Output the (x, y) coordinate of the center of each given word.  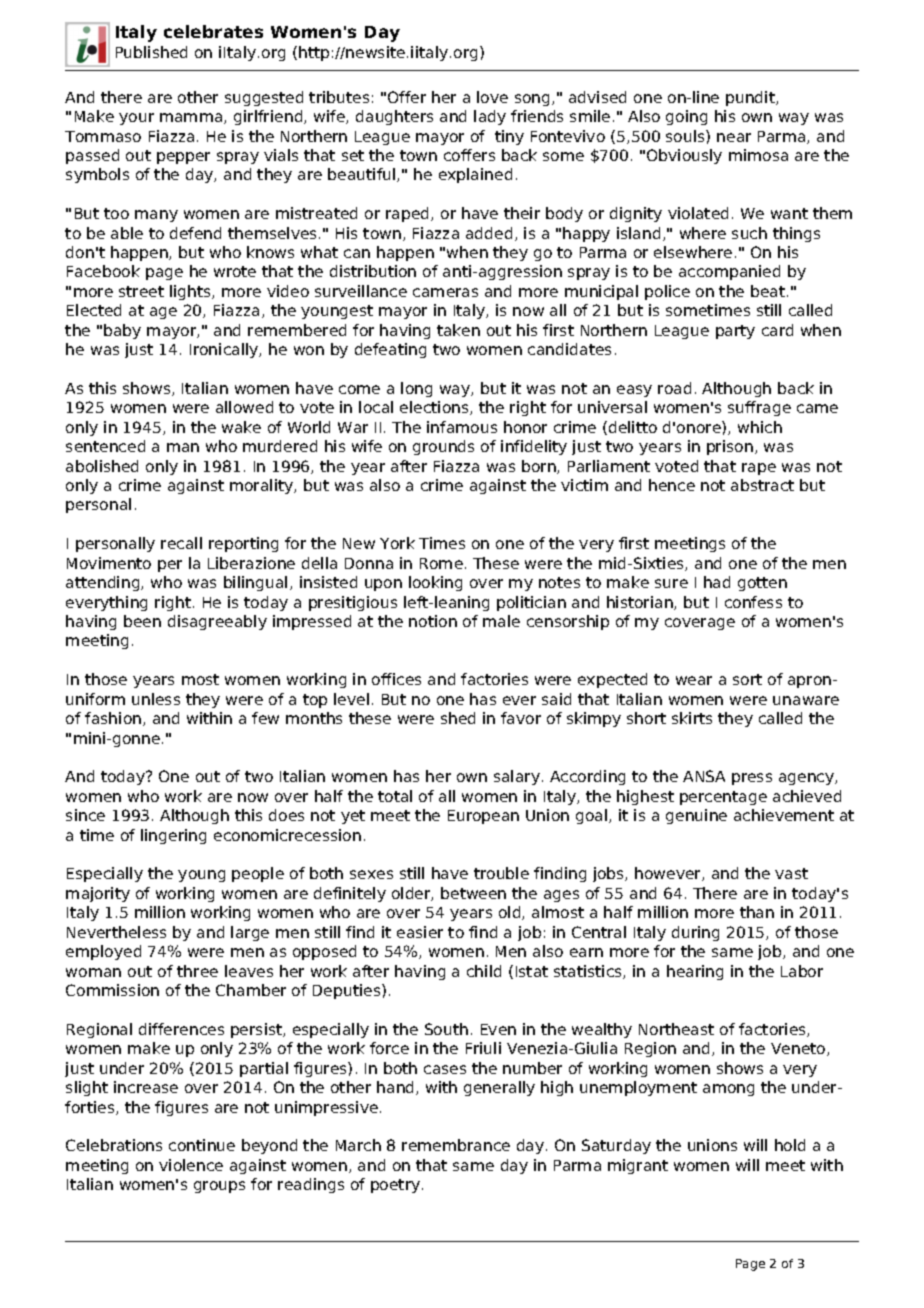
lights (191, 292)
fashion (114, 719)
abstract (762, 485)
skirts (692, 718)
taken (458, 330)
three (197, 971)
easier (420, 932)
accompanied (729, 272)
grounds (443, 447)
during (695, 933)
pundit (751, 98)
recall (181, 543)
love (492, 97)
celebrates (213, 31)
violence (191, 1165)
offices (396, 679)
